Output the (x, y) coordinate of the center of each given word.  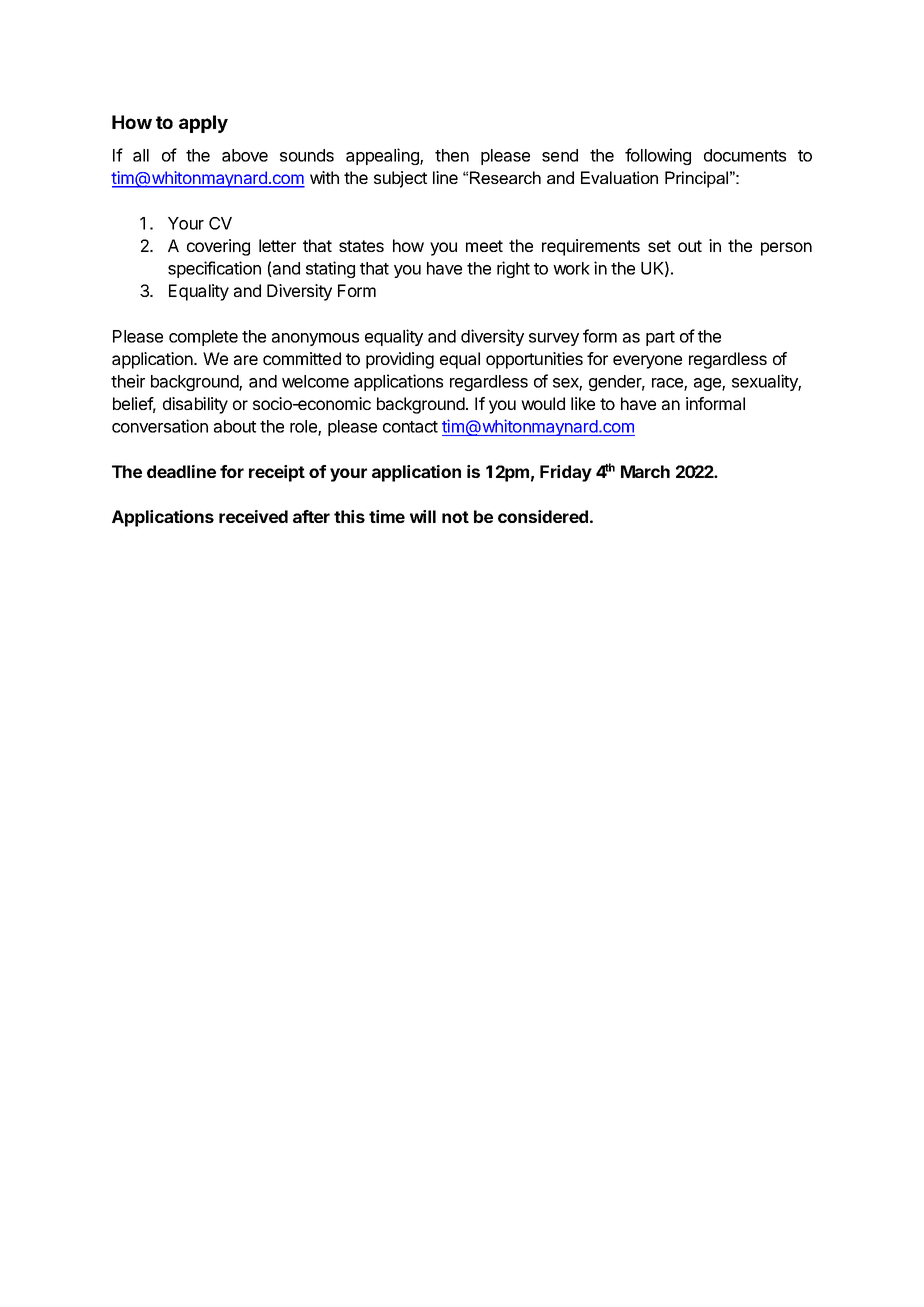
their (128, 381)
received (253, 516)
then (452, 155)
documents (745, 155)
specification (214, 269)
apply (203, 124)
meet (484, 246)
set (659, 246)
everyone (647, 362)
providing (400, 360)
